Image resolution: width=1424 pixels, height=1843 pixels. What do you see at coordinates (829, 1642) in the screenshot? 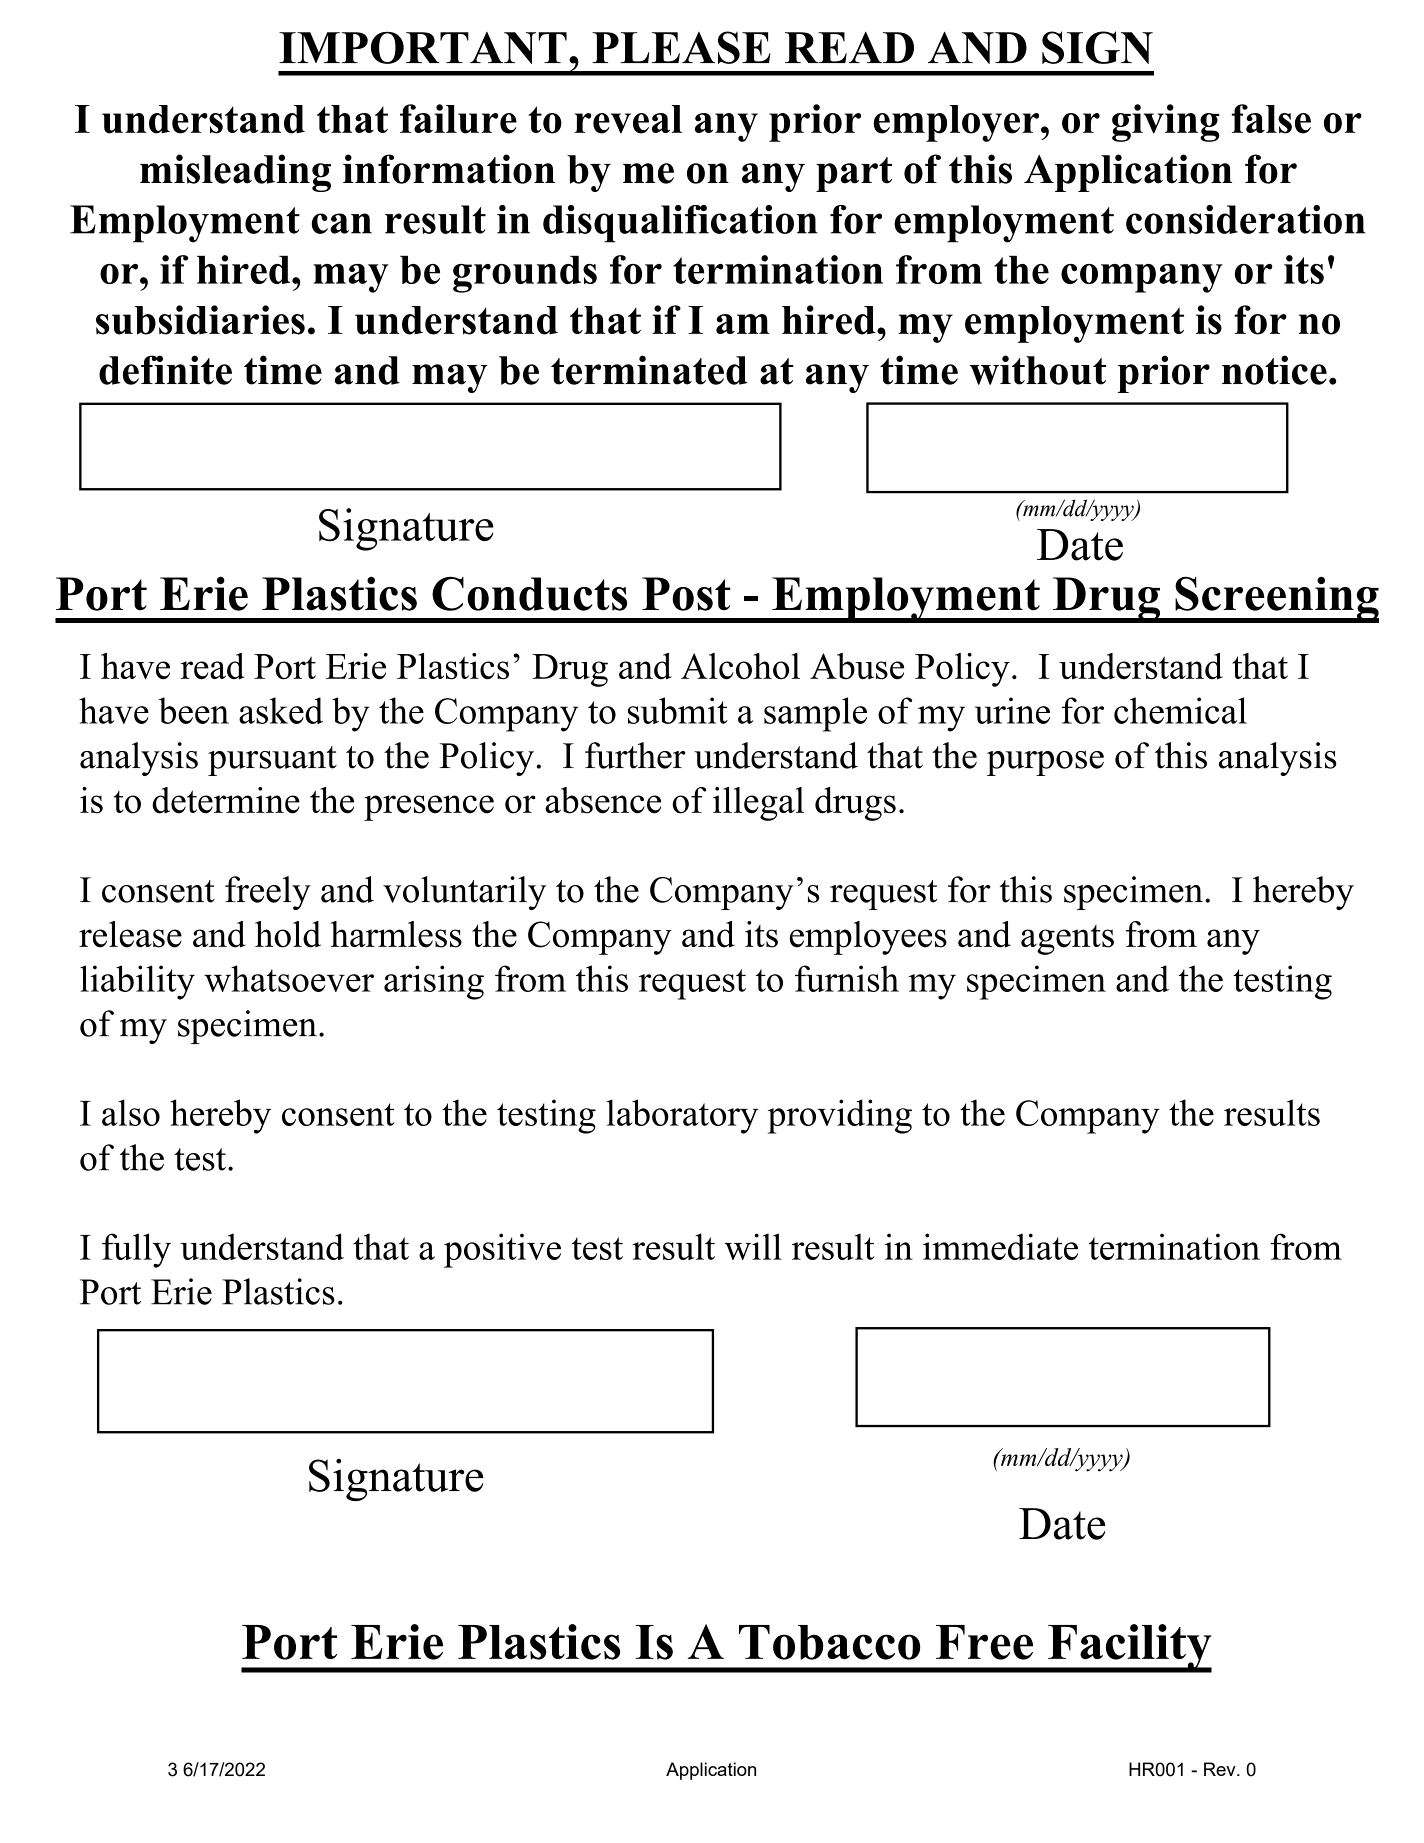
I see `Tobacco` at bounding box center [829, 1642].
